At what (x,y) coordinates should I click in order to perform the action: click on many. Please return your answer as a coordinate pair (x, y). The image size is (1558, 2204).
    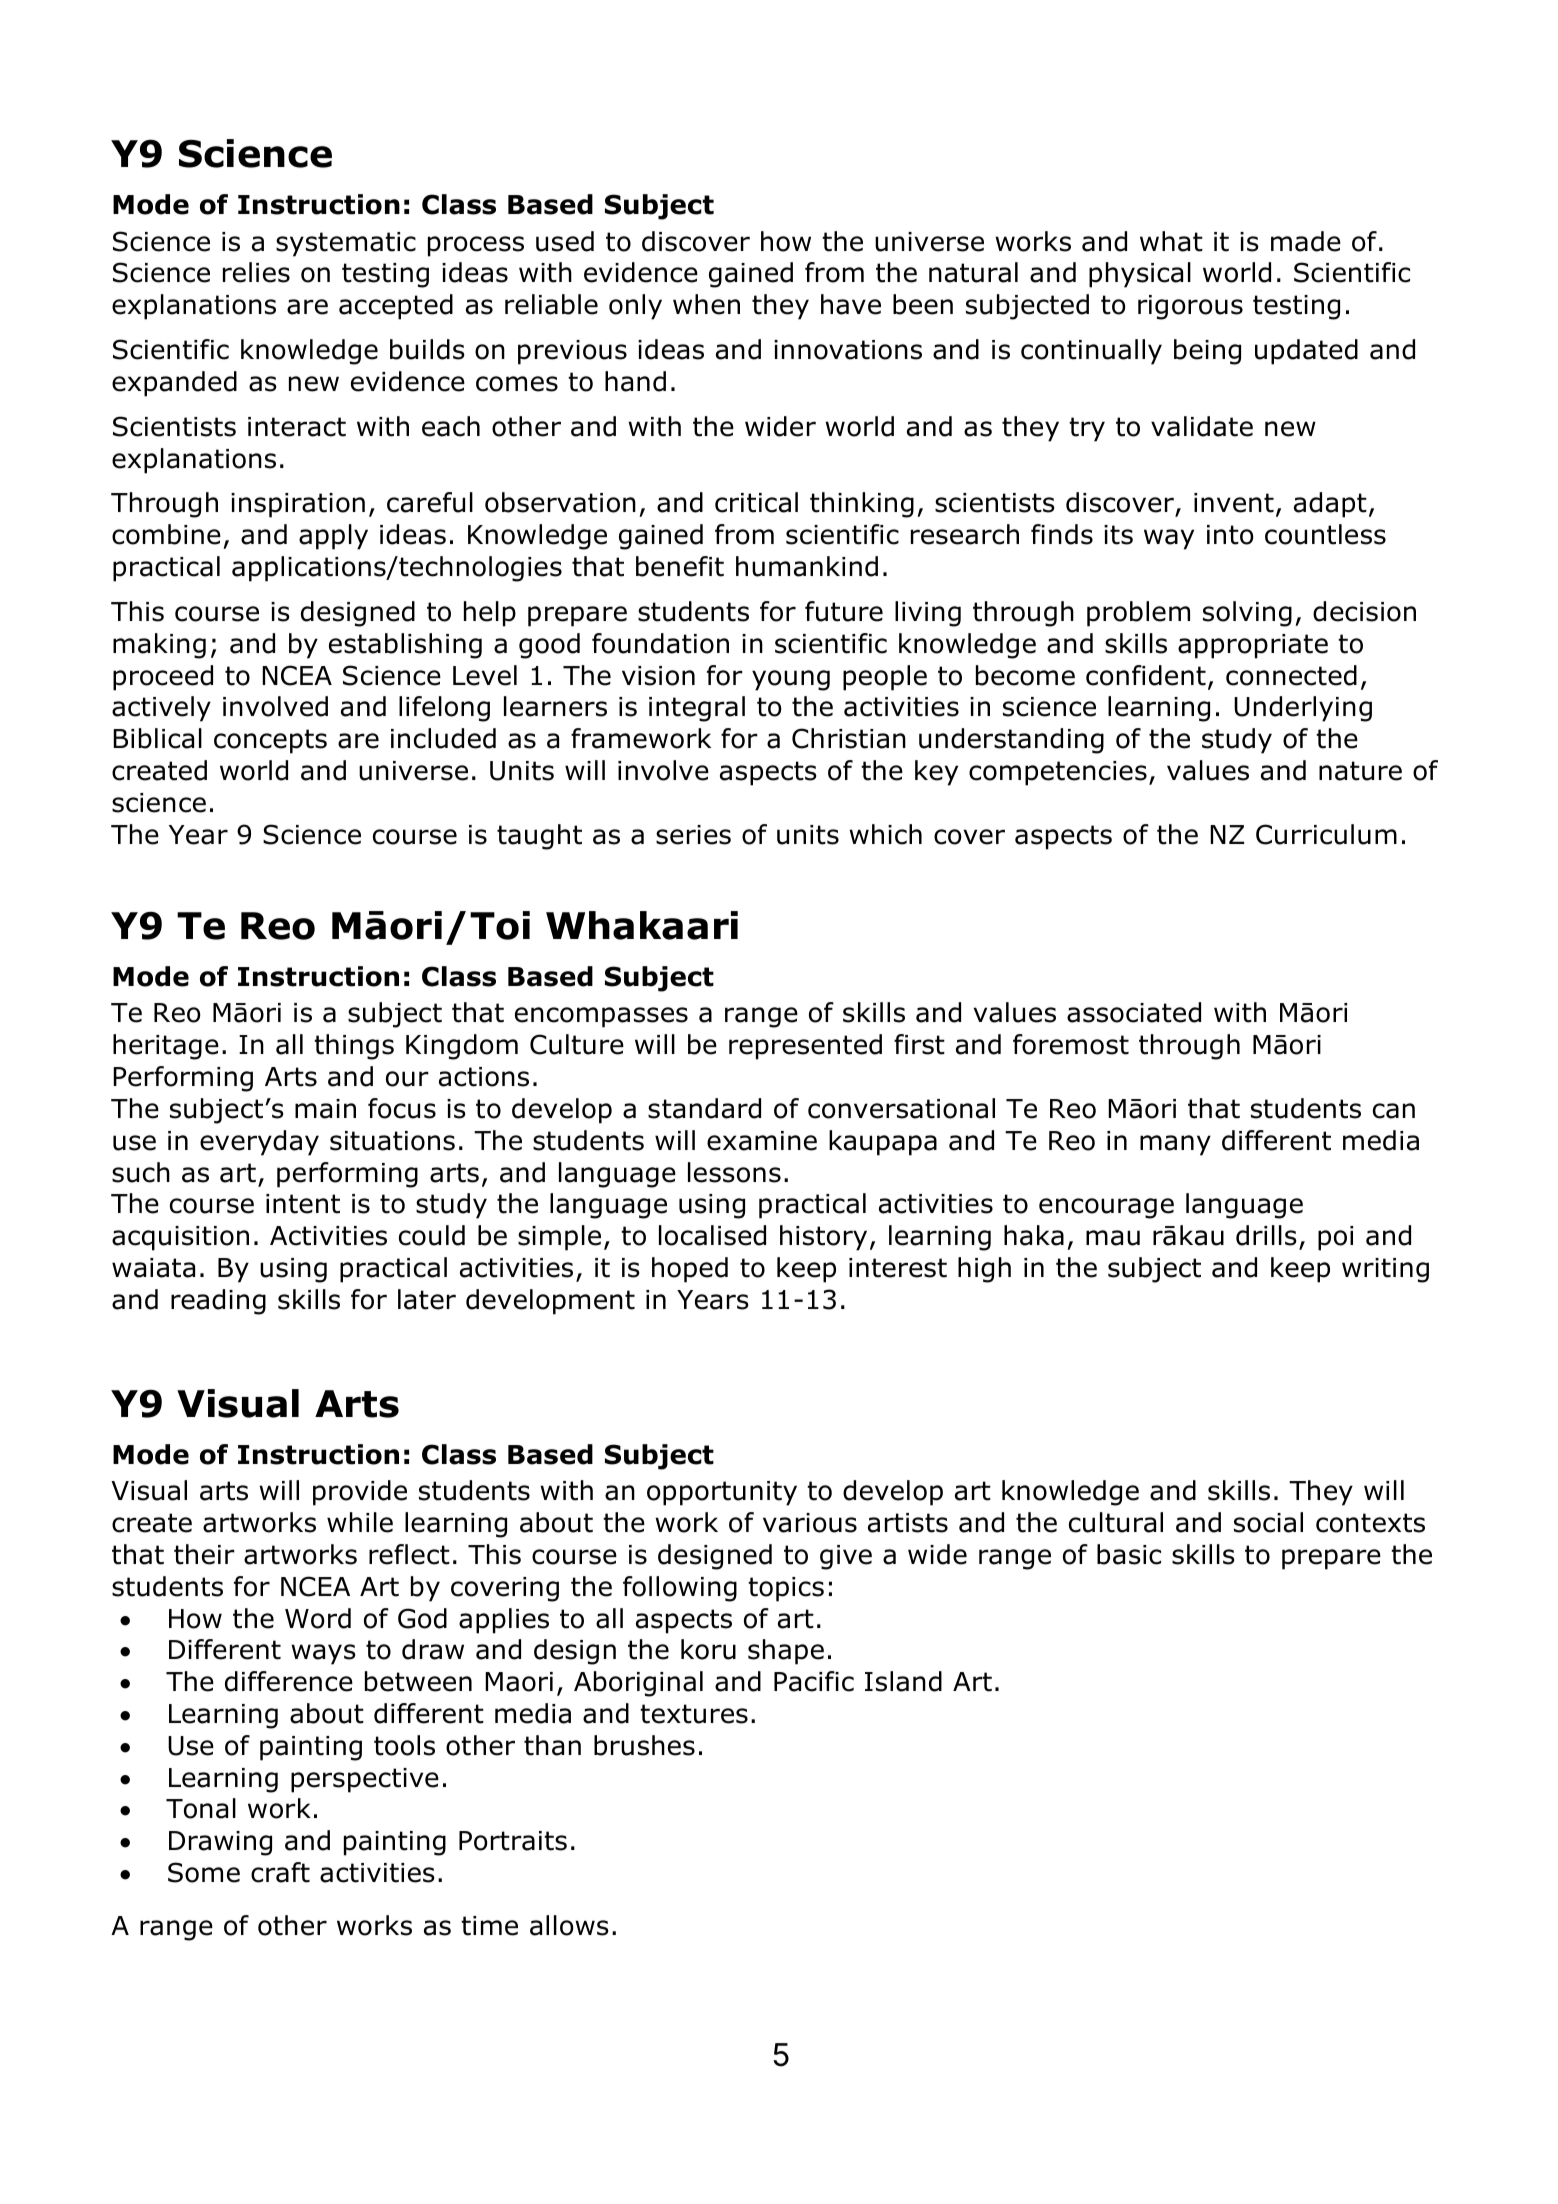
    Looking at the image, I should click on (1175, 1145).
